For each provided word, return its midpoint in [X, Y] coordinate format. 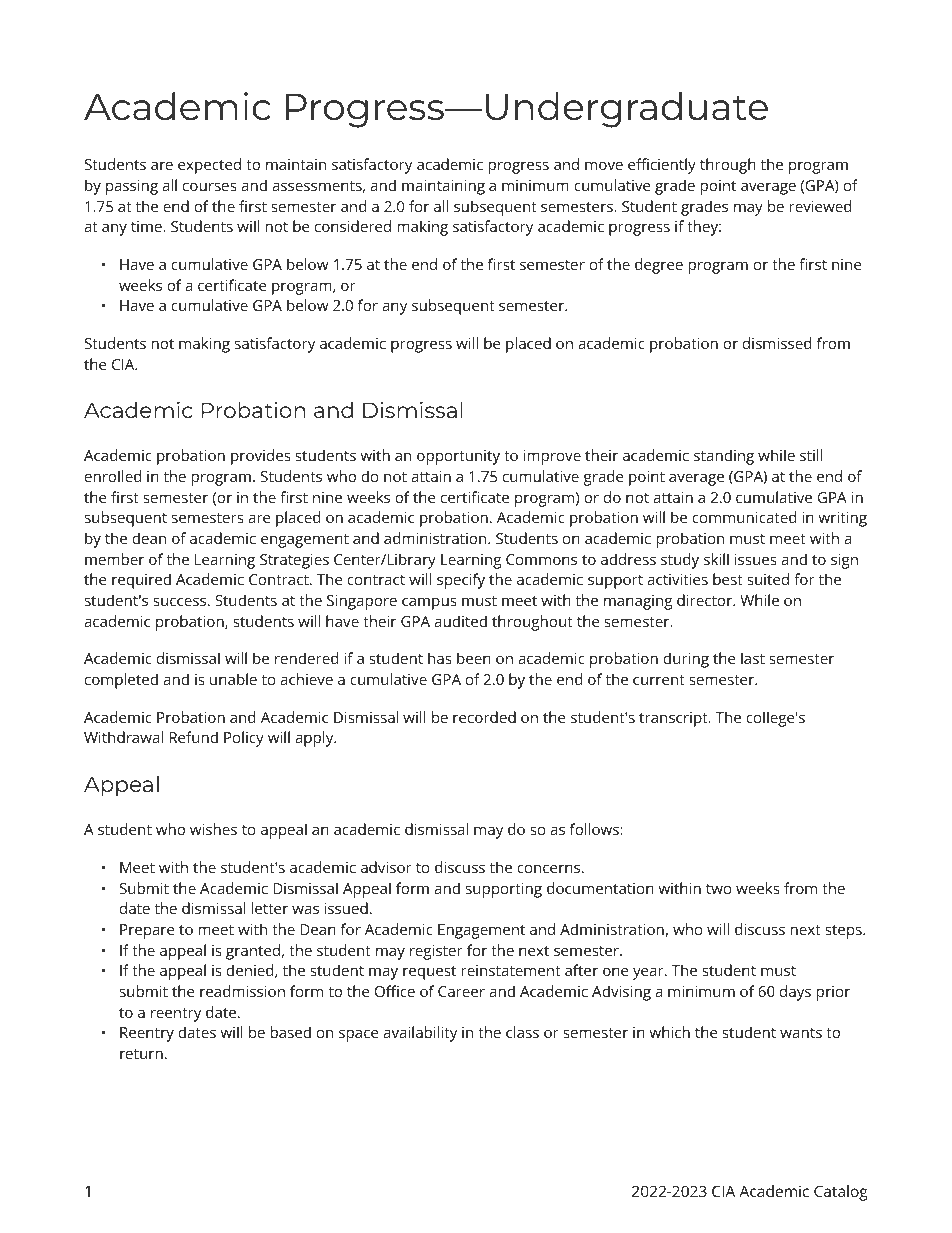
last [753, 658]
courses [210, 186]
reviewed [820, 206]
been [474, 658]
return [141, 1054]
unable [233, 679]
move [604, 165]
